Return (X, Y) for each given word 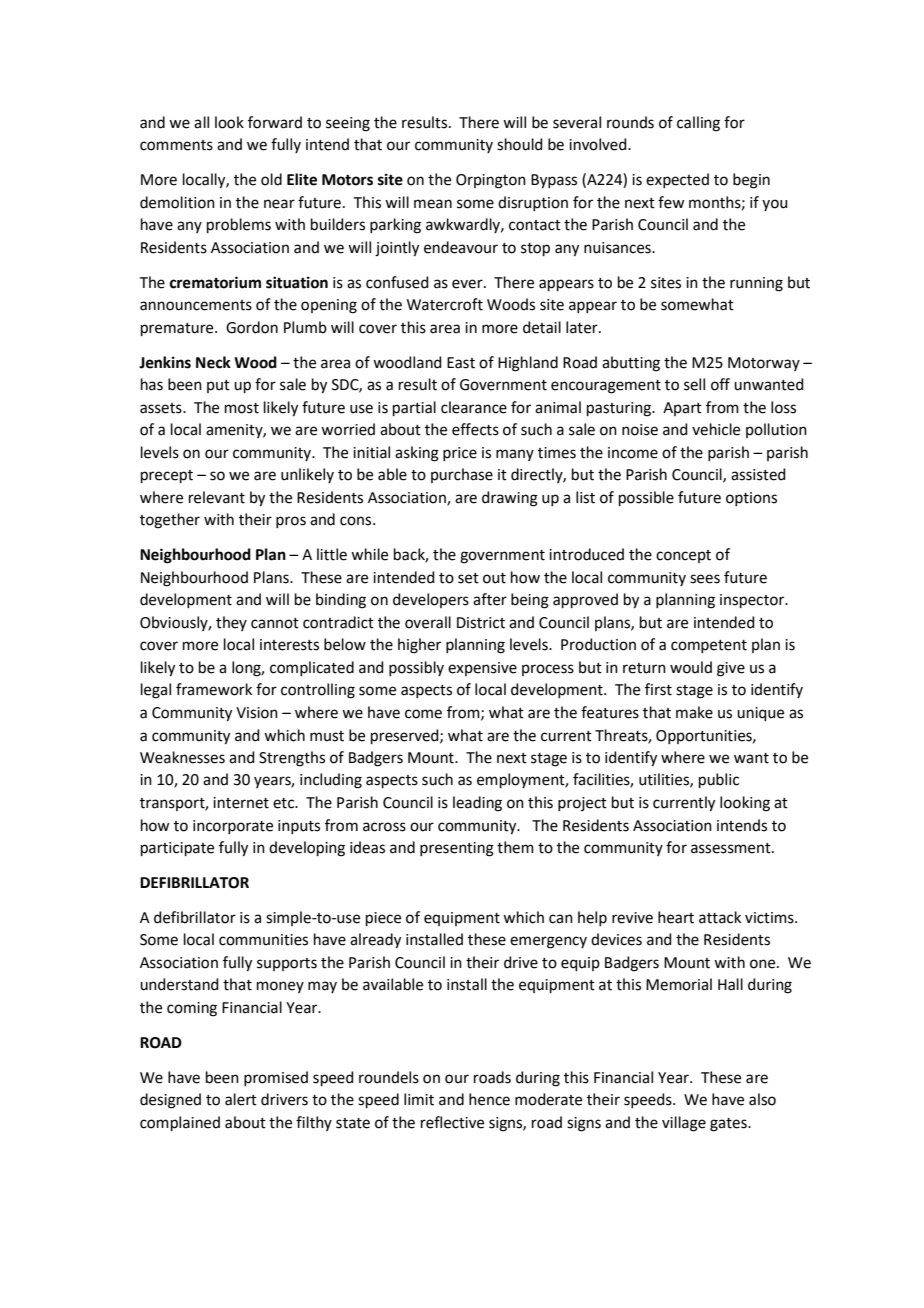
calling (698, 124)
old (271, 179)
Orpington (491, 181)
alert (241, 1099)
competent (709, 646)
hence (489, 1099)
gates (729, 1125)
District (481, 623)
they (231, 623)
